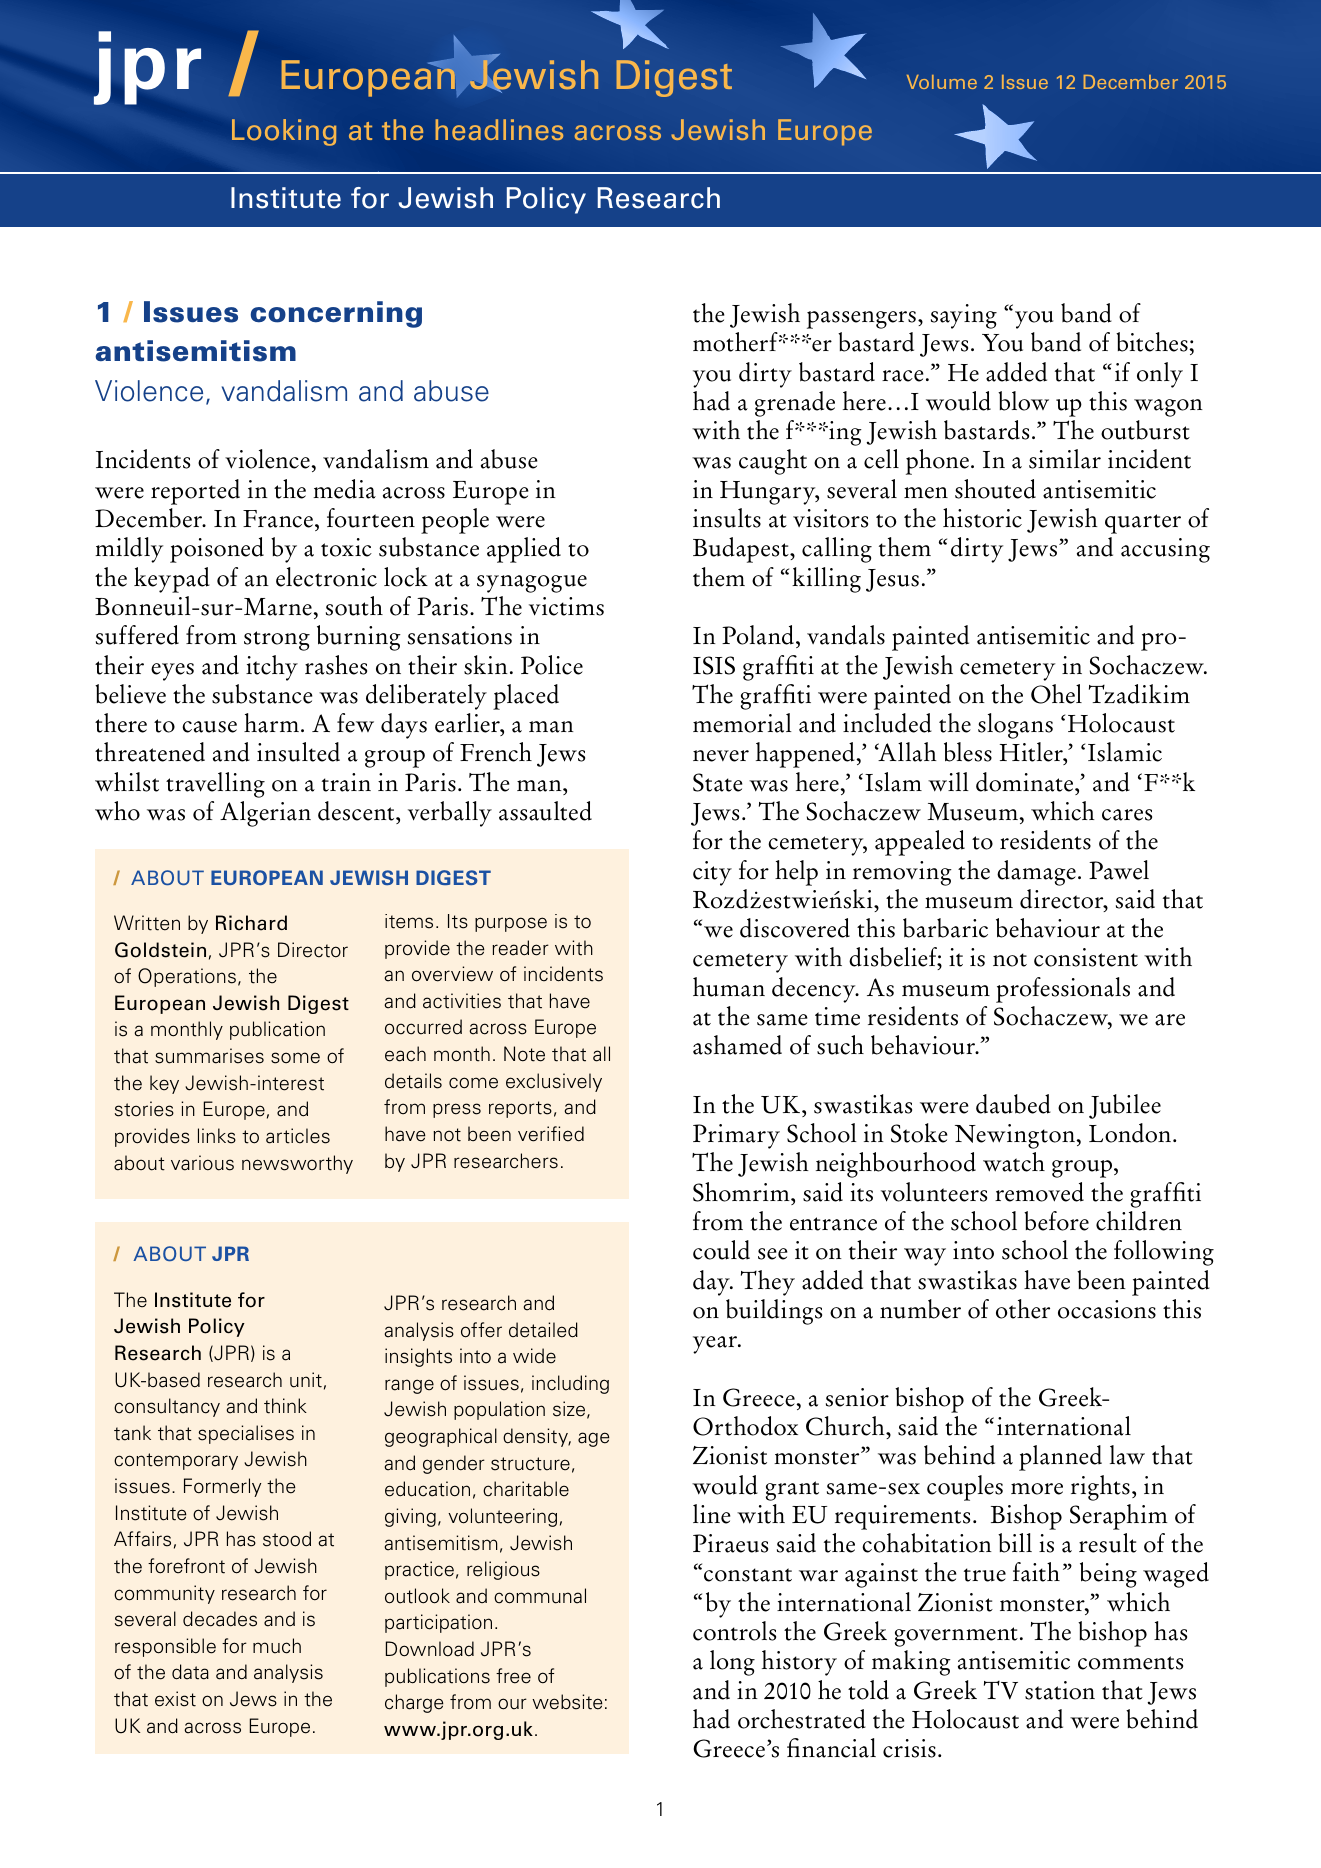 The width and height of the document is (1321, 1868). I want to click on data, so click(190, 1672).
